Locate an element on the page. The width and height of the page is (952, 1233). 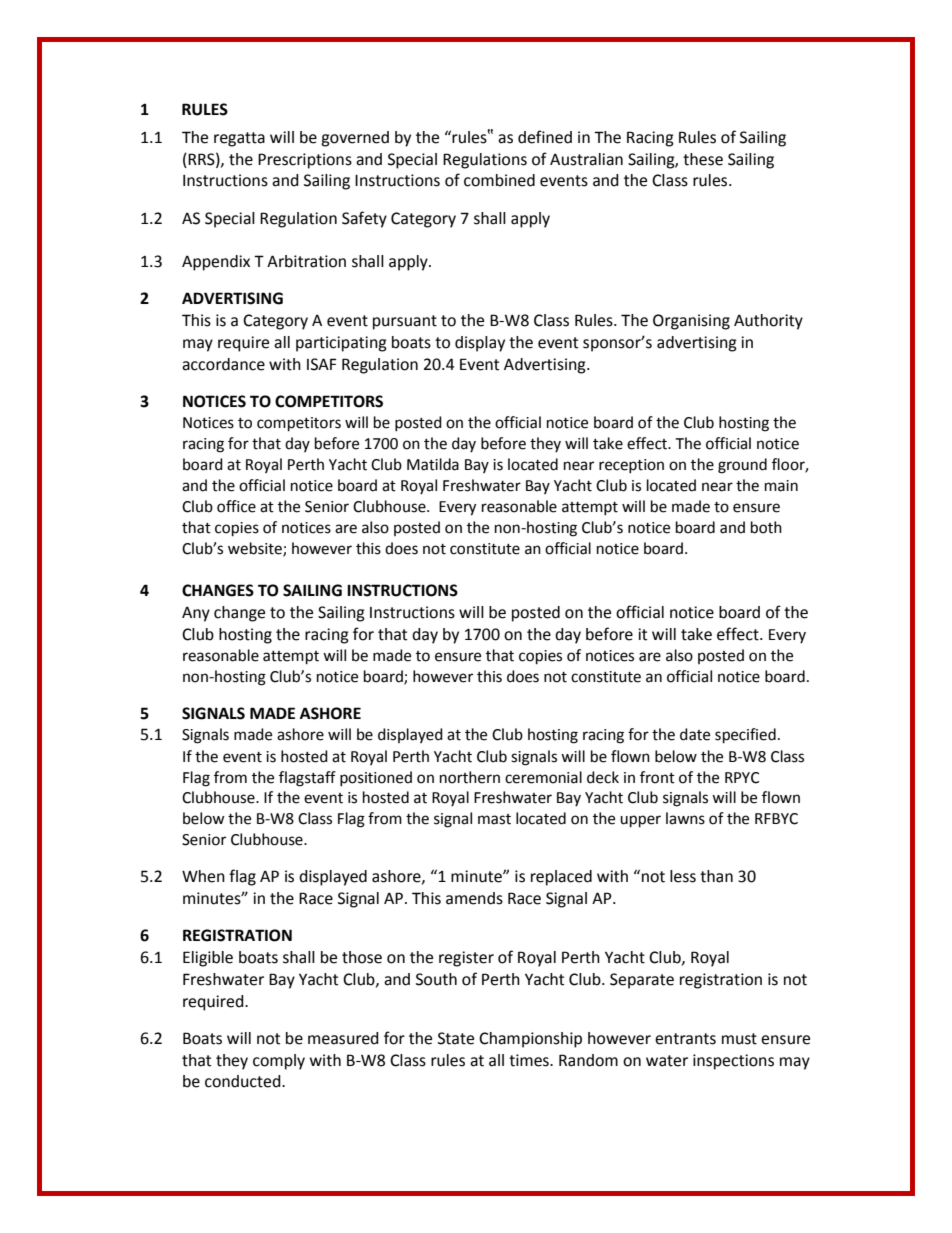
comply is located at coordinates (279, 1062).
